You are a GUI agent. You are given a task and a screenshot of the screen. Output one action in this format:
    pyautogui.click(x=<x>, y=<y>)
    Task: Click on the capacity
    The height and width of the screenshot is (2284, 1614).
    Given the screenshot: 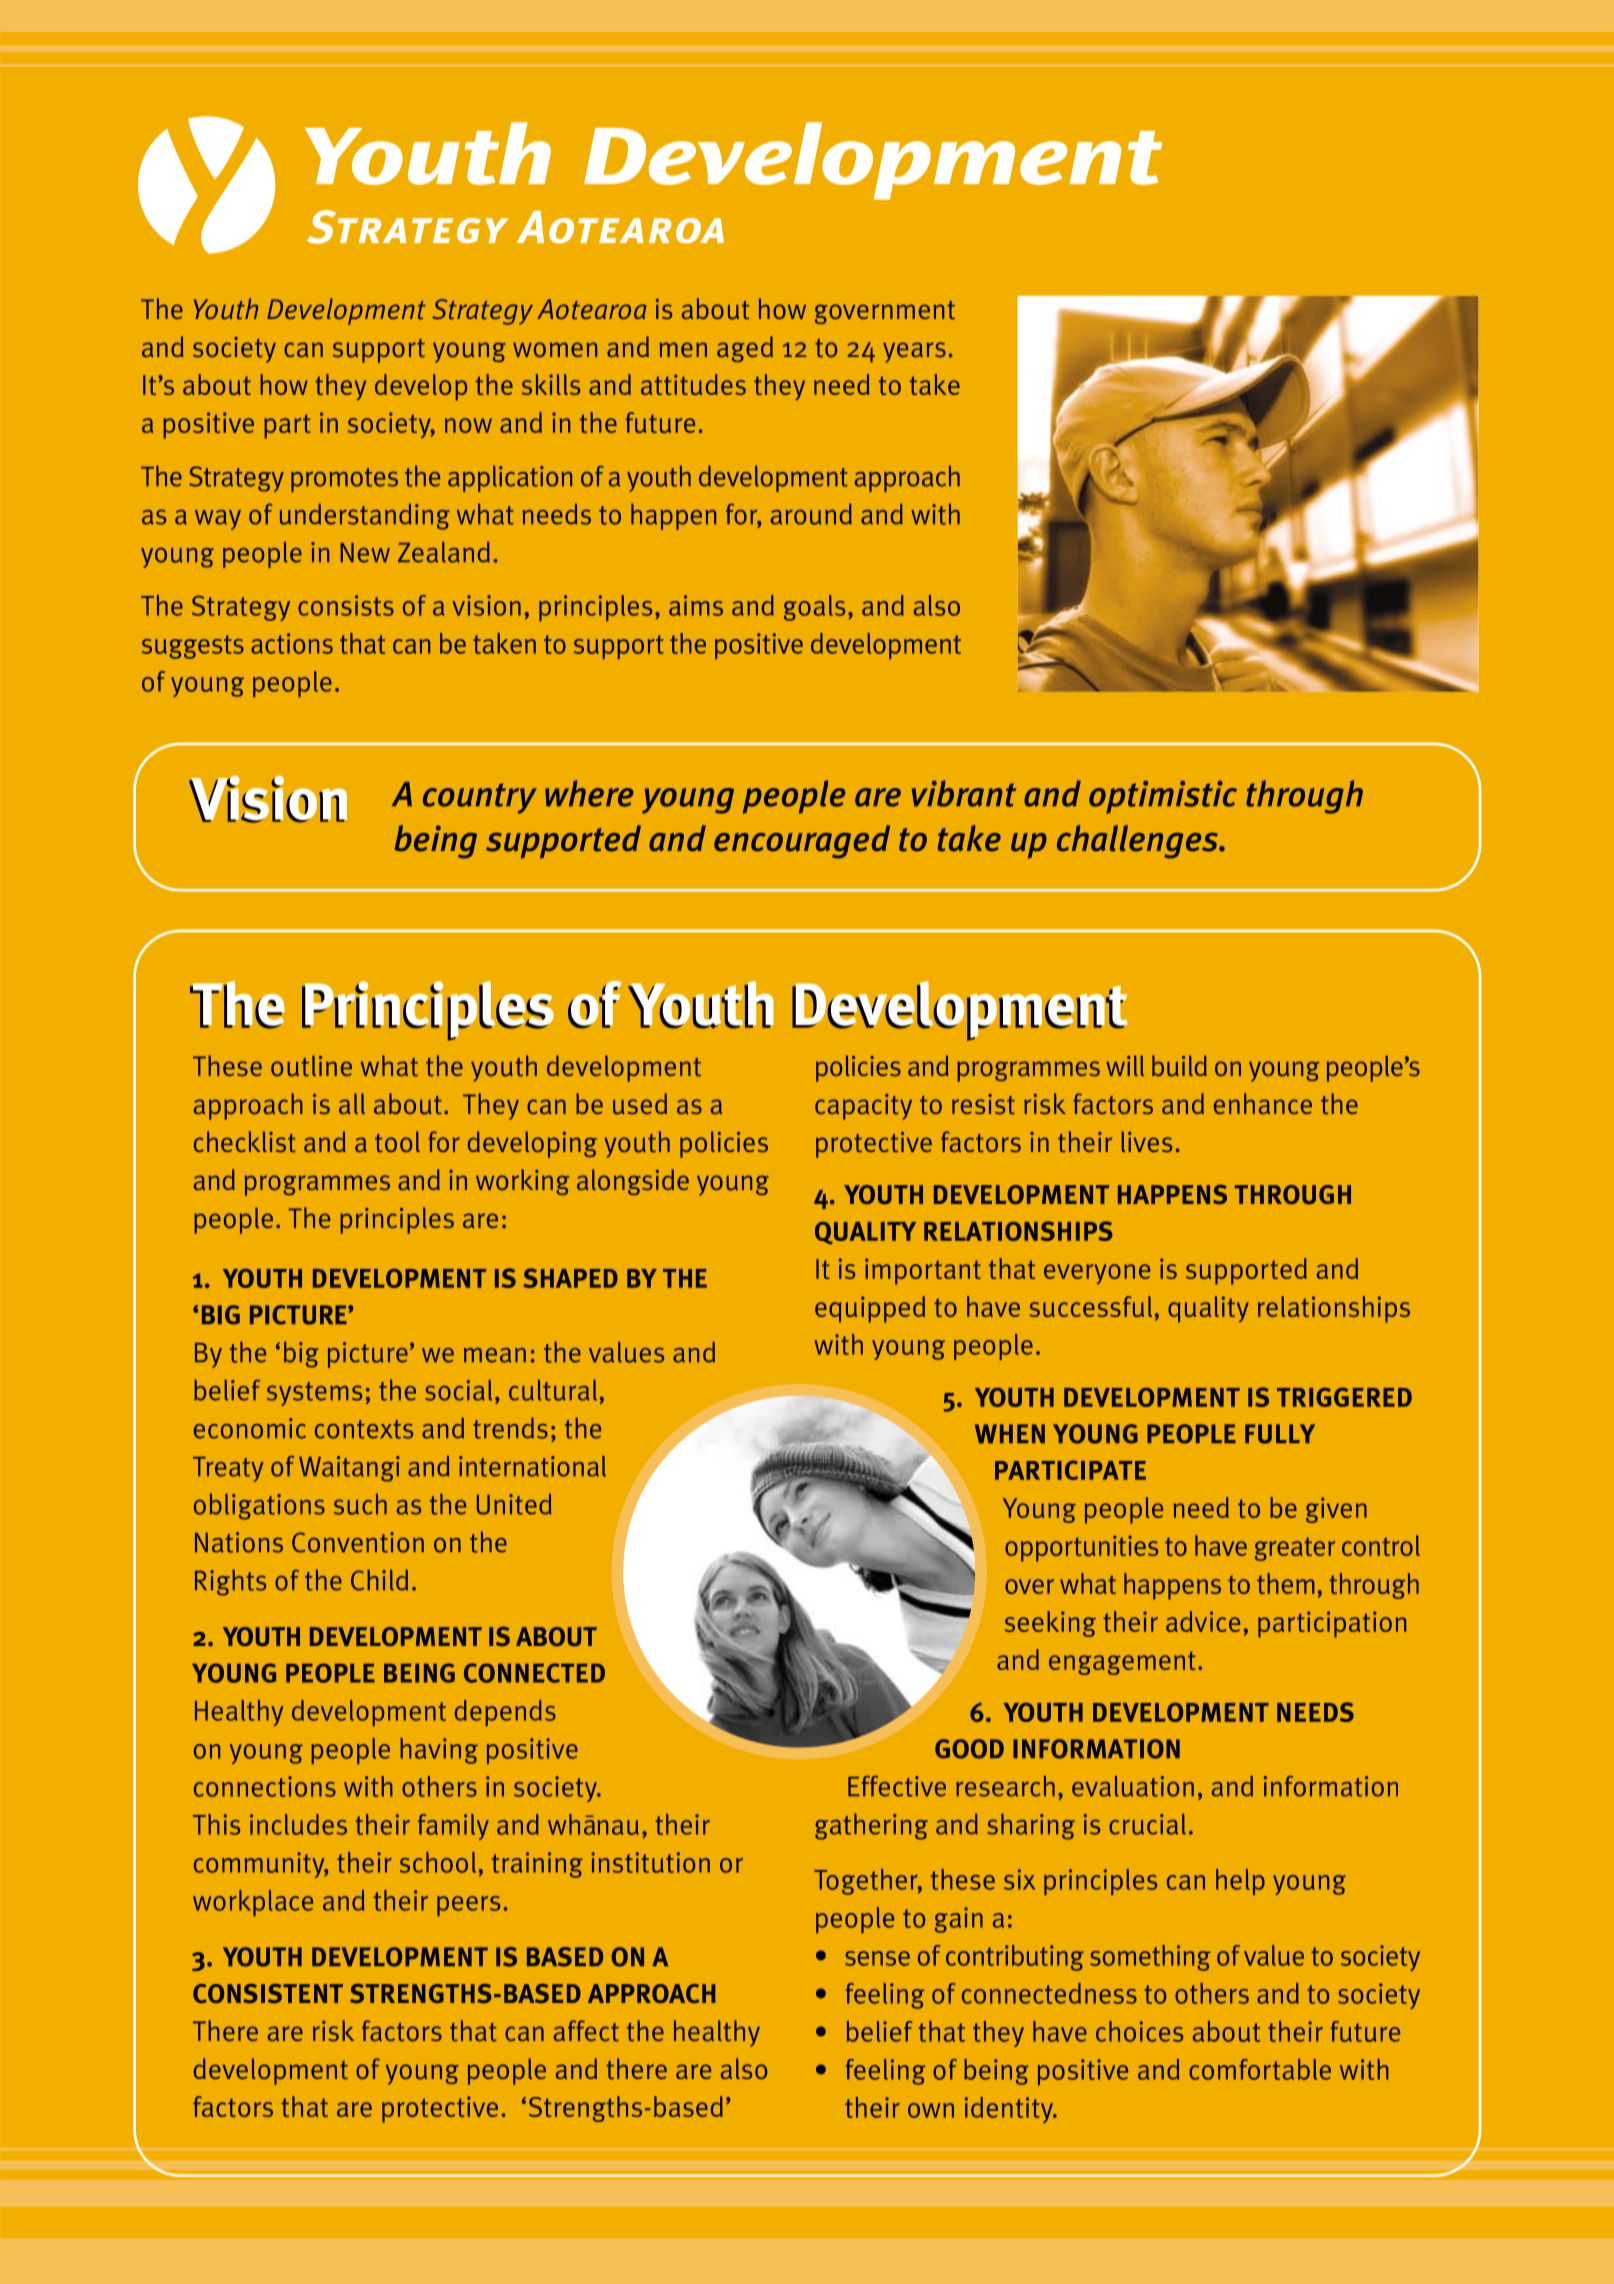 What is the action you would take?
    pyautogui.click(x=863, y=1107)
